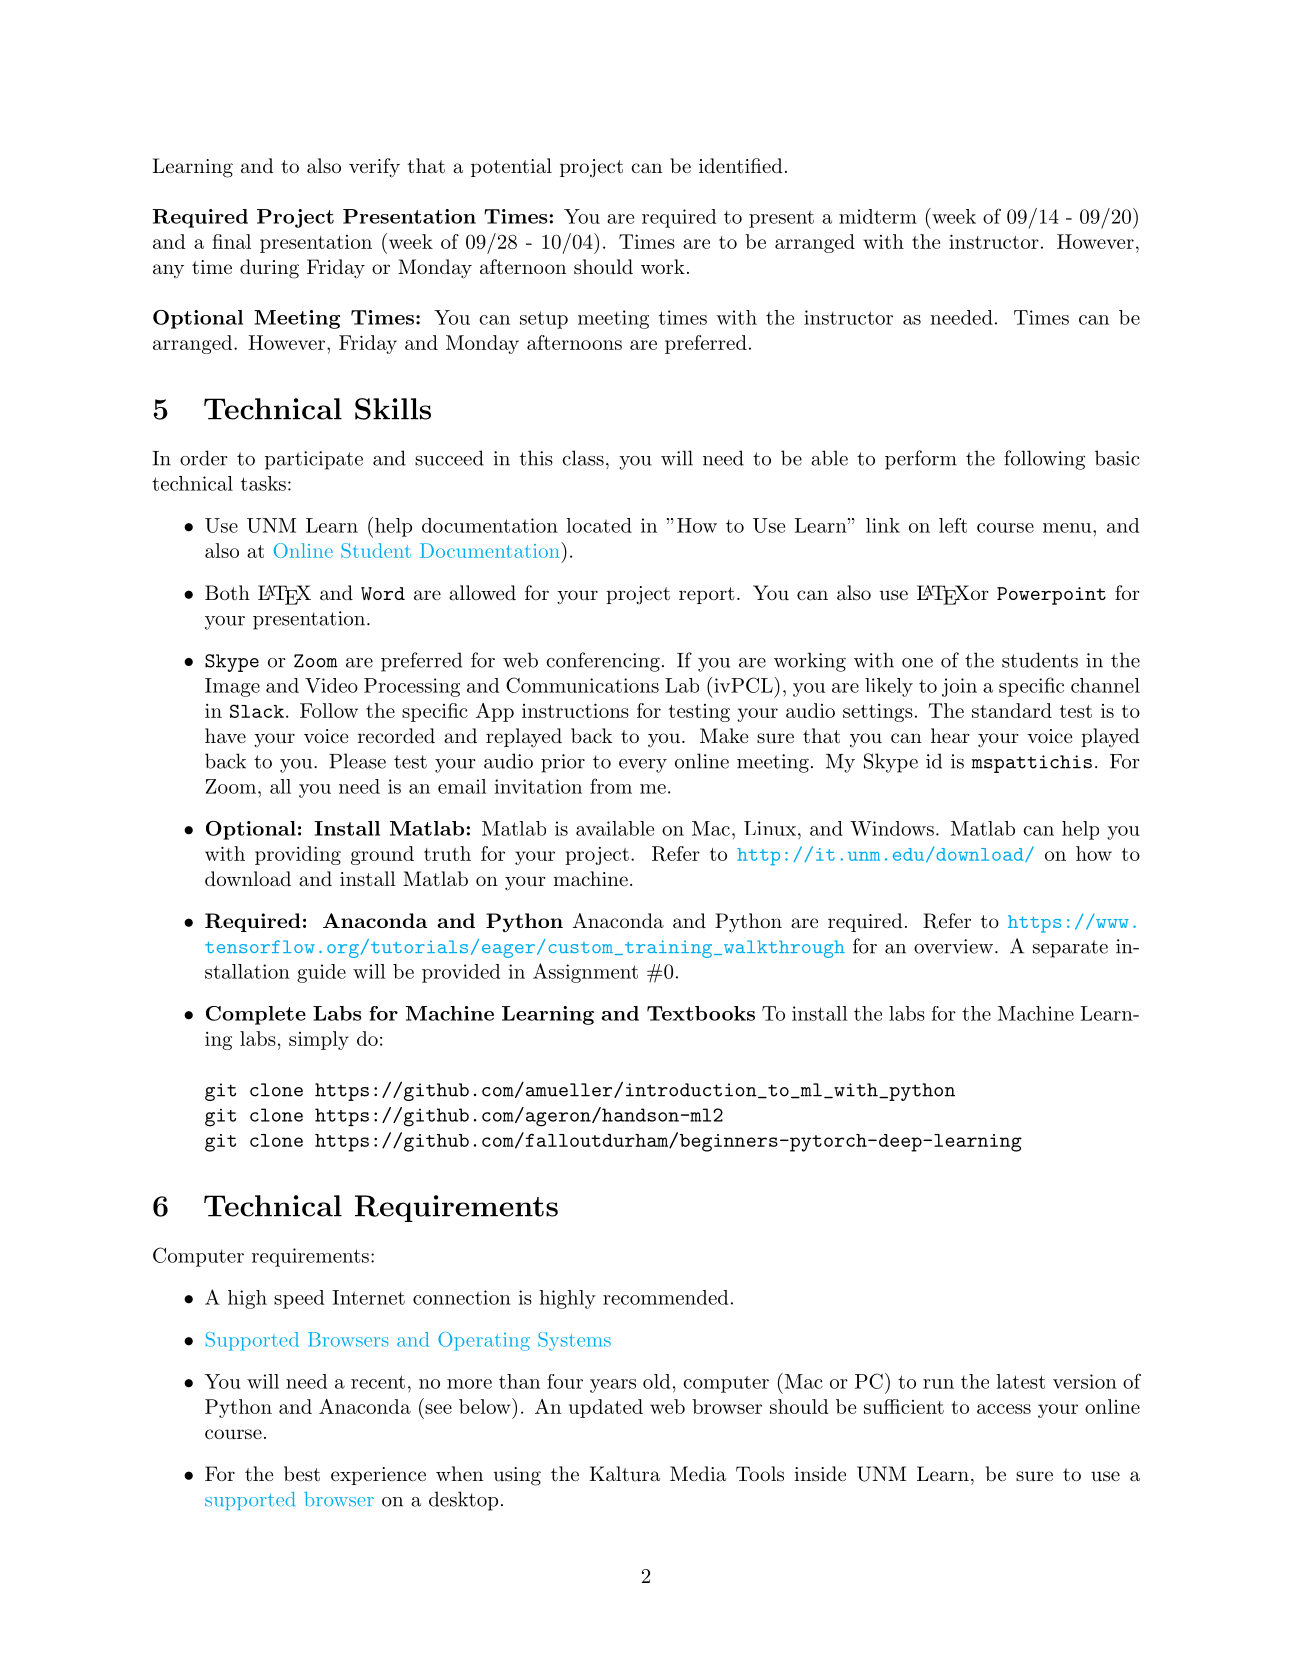 The height and width of the document is (1672, 1292). I want to click on Windows, so click(892, 828).
